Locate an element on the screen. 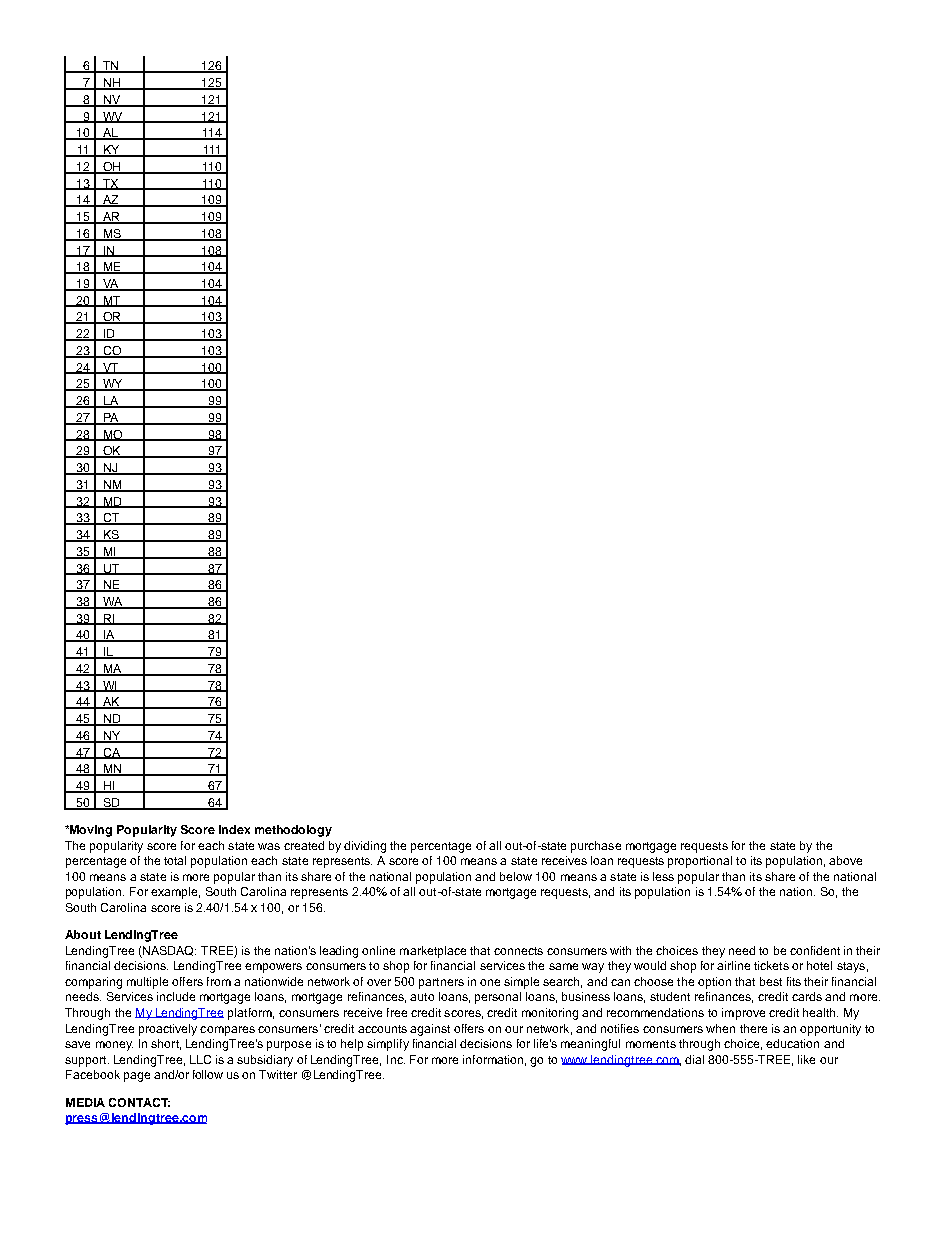  Twitter is located at coordinates (278, 1074).
